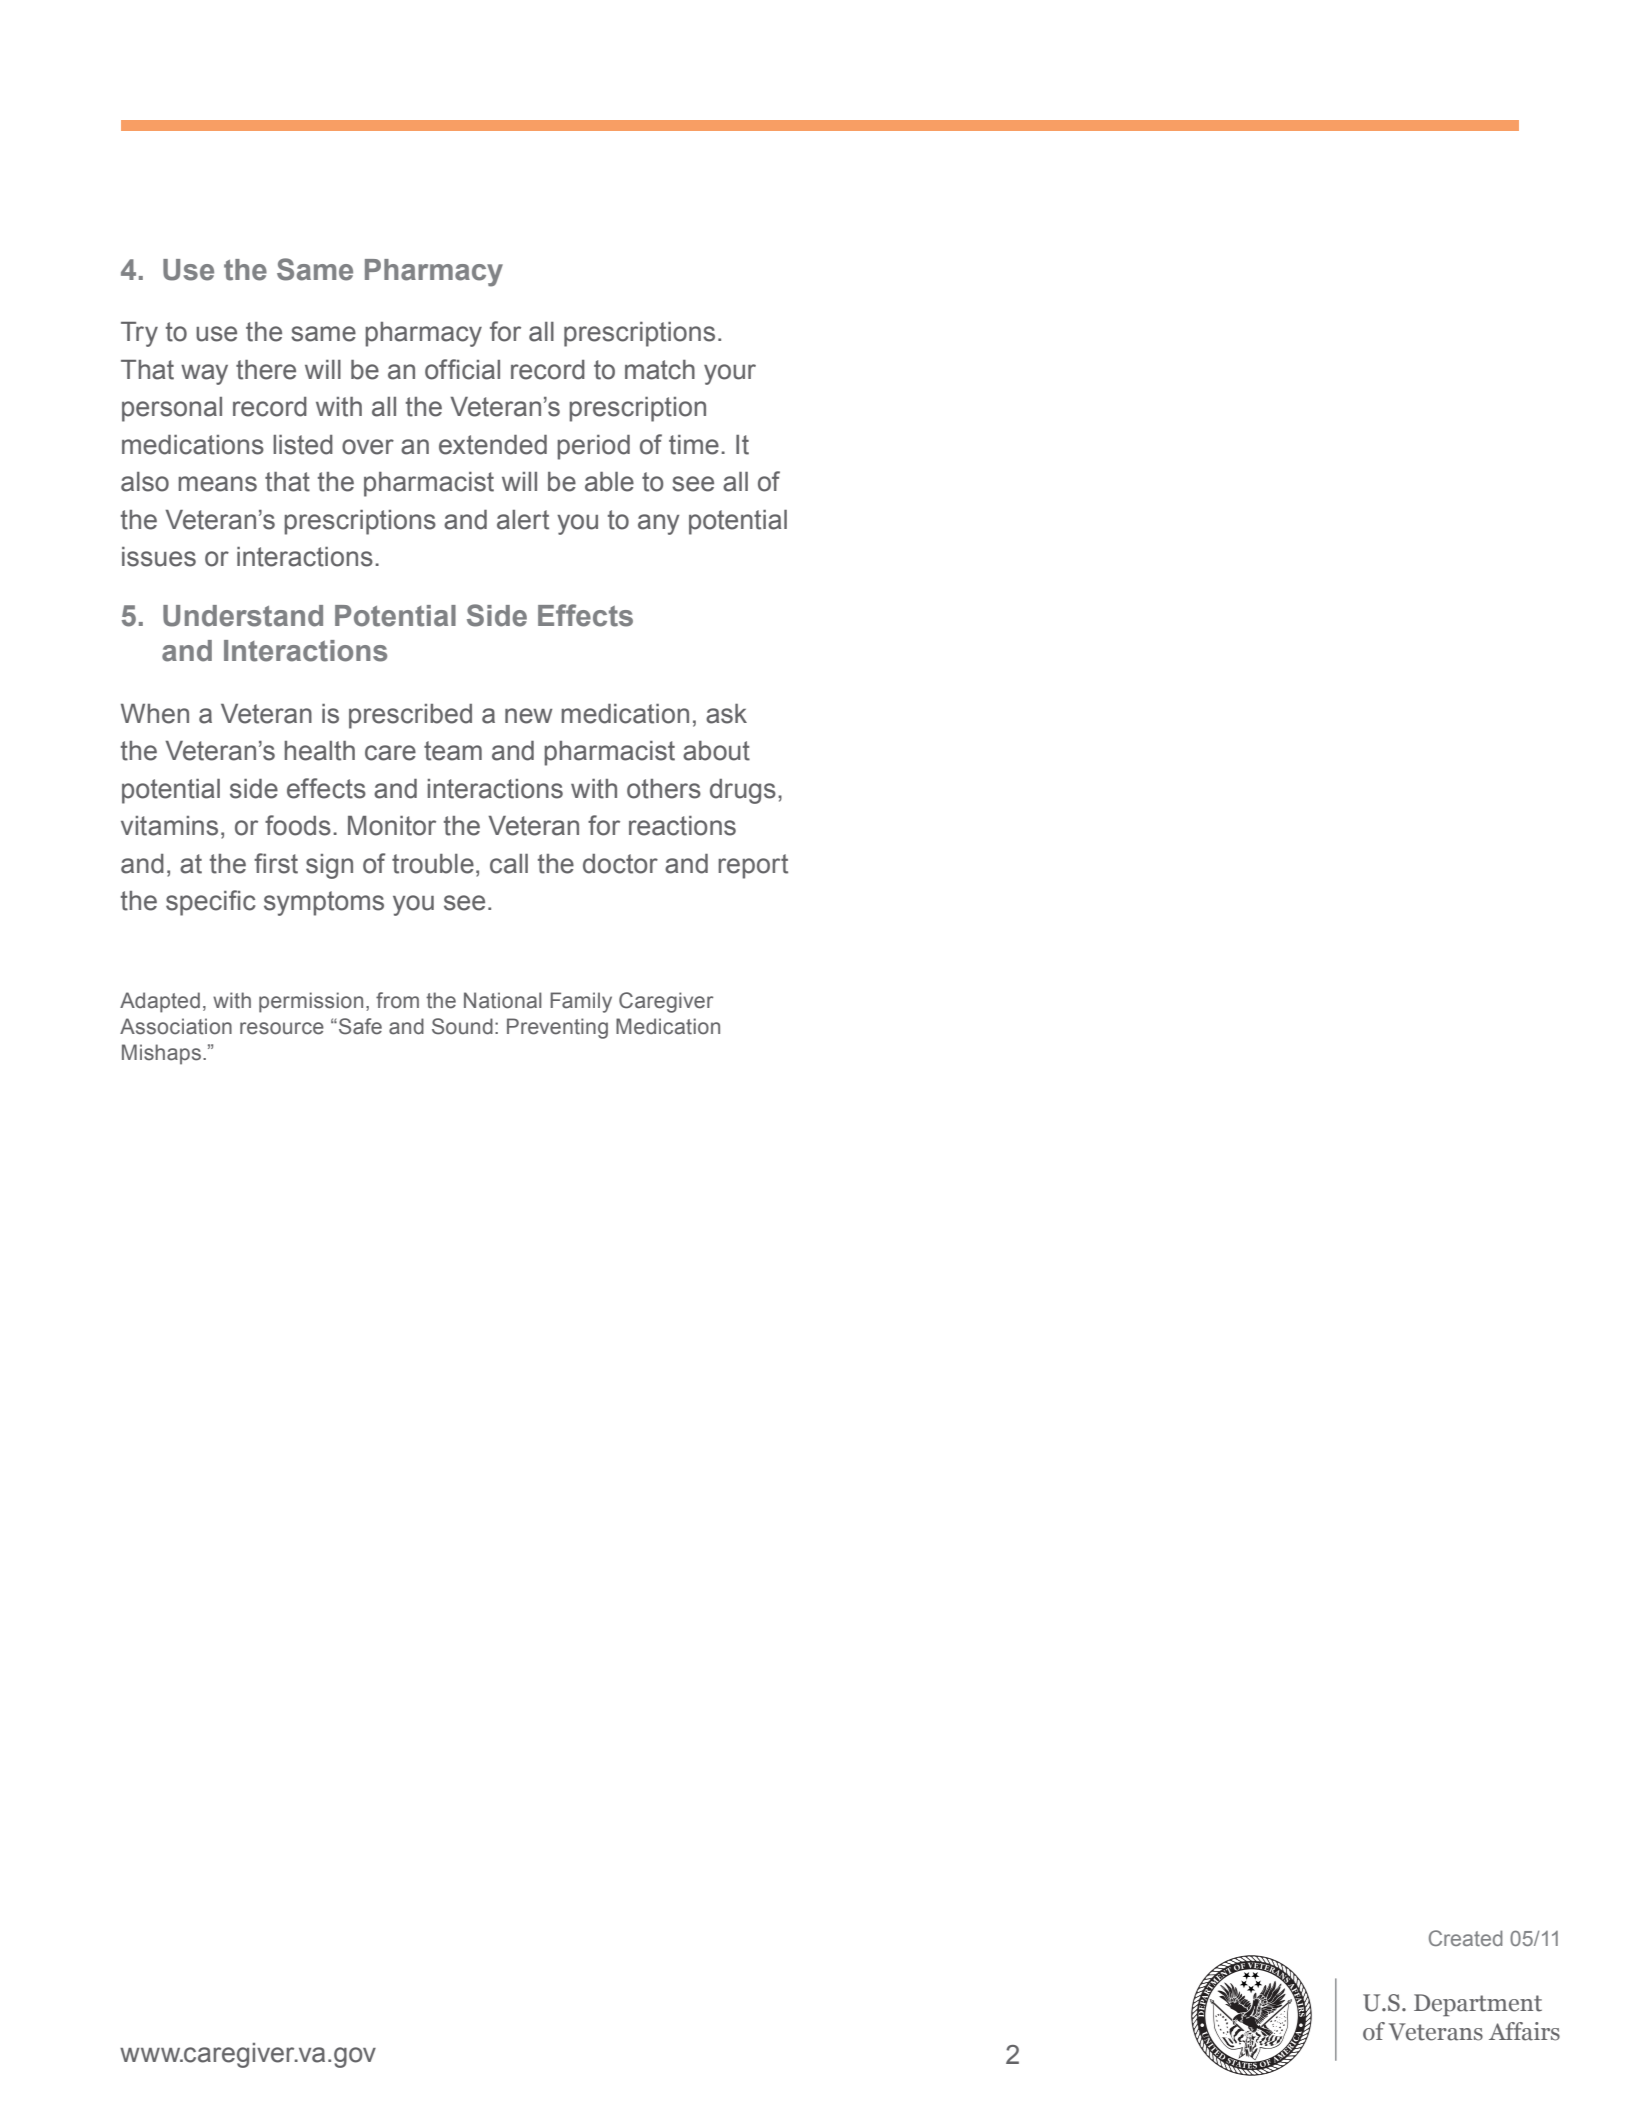 Image resolution: width=1639 pixels, height=2121 pixels. Describe the element at coordinates (1524, 2031) in the screenshot. I see `Affairs` at that location.
